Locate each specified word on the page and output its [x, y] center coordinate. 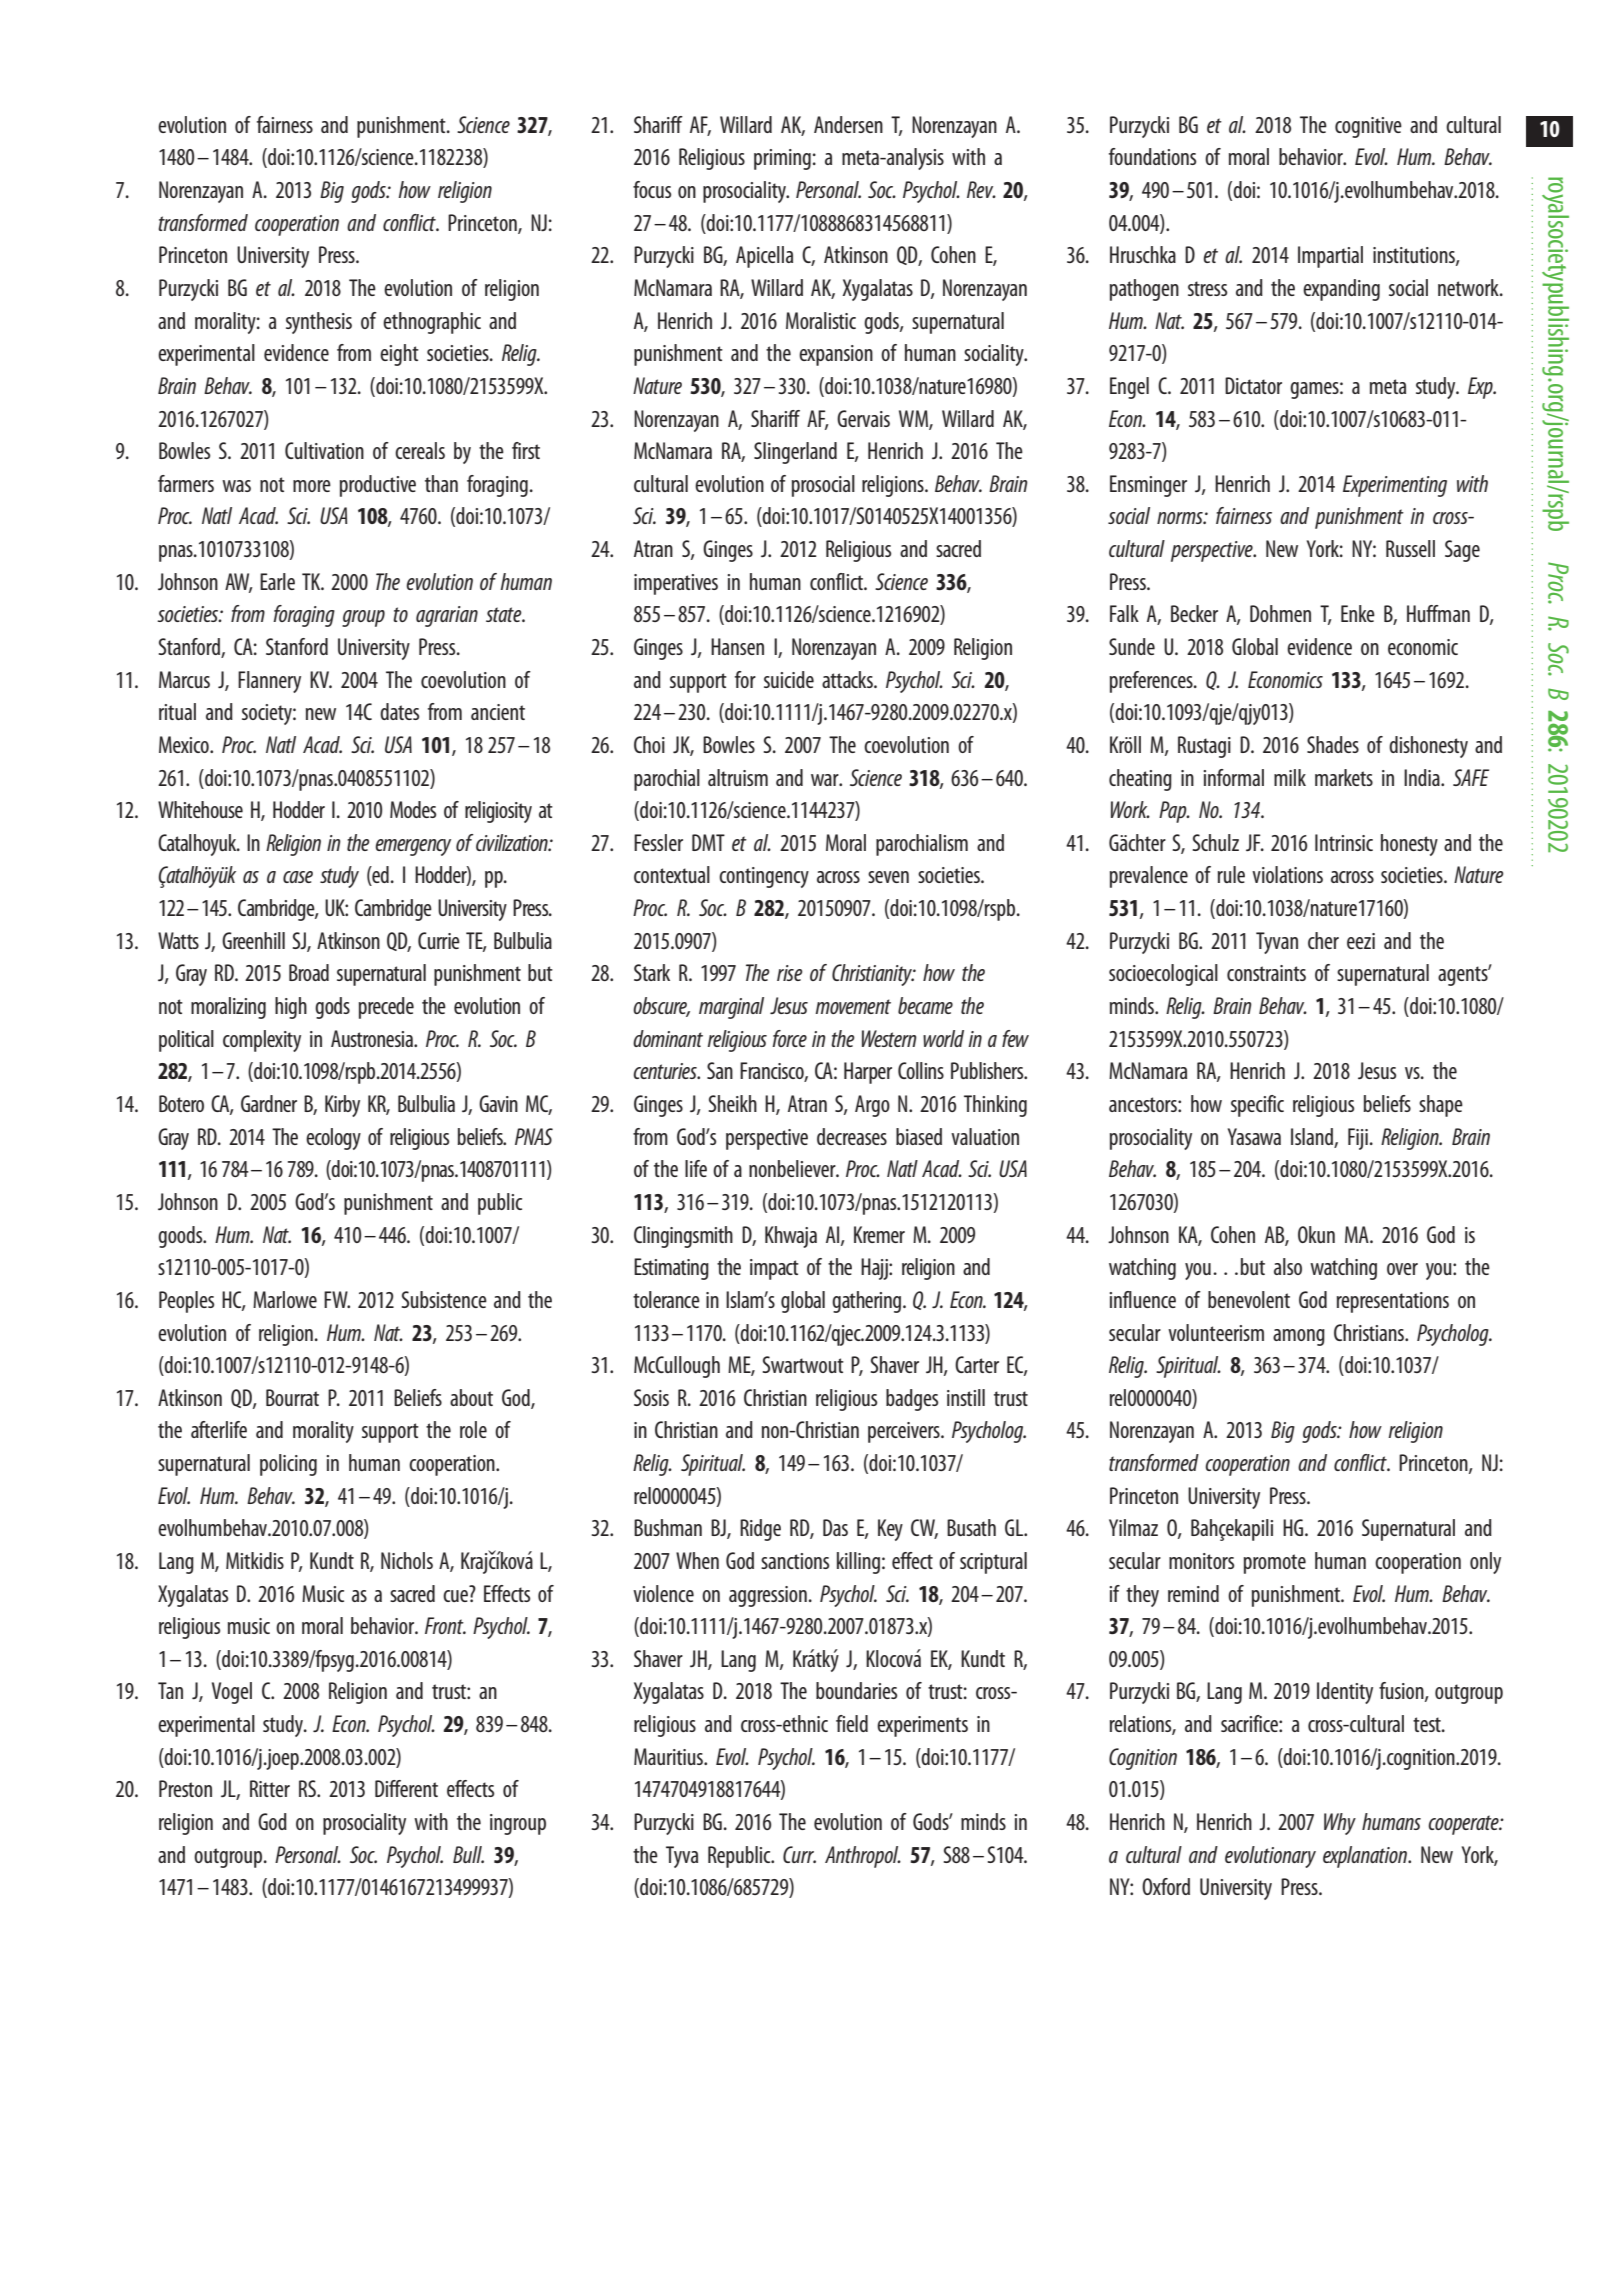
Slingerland [795, 453]
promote [1275, 1564]
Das [835, 1527]
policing [288, 1465]
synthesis [319, 323]
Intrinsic [1344, 842]
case [298, 877]
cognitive [1368, 127]
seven [888, 877]
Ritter [270, 1788]
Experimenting [1395, 486]
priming [782, 159]
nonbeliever [793, 1168]
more [312, 486]
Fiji [1358, 1139]
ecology [333, 1139]
